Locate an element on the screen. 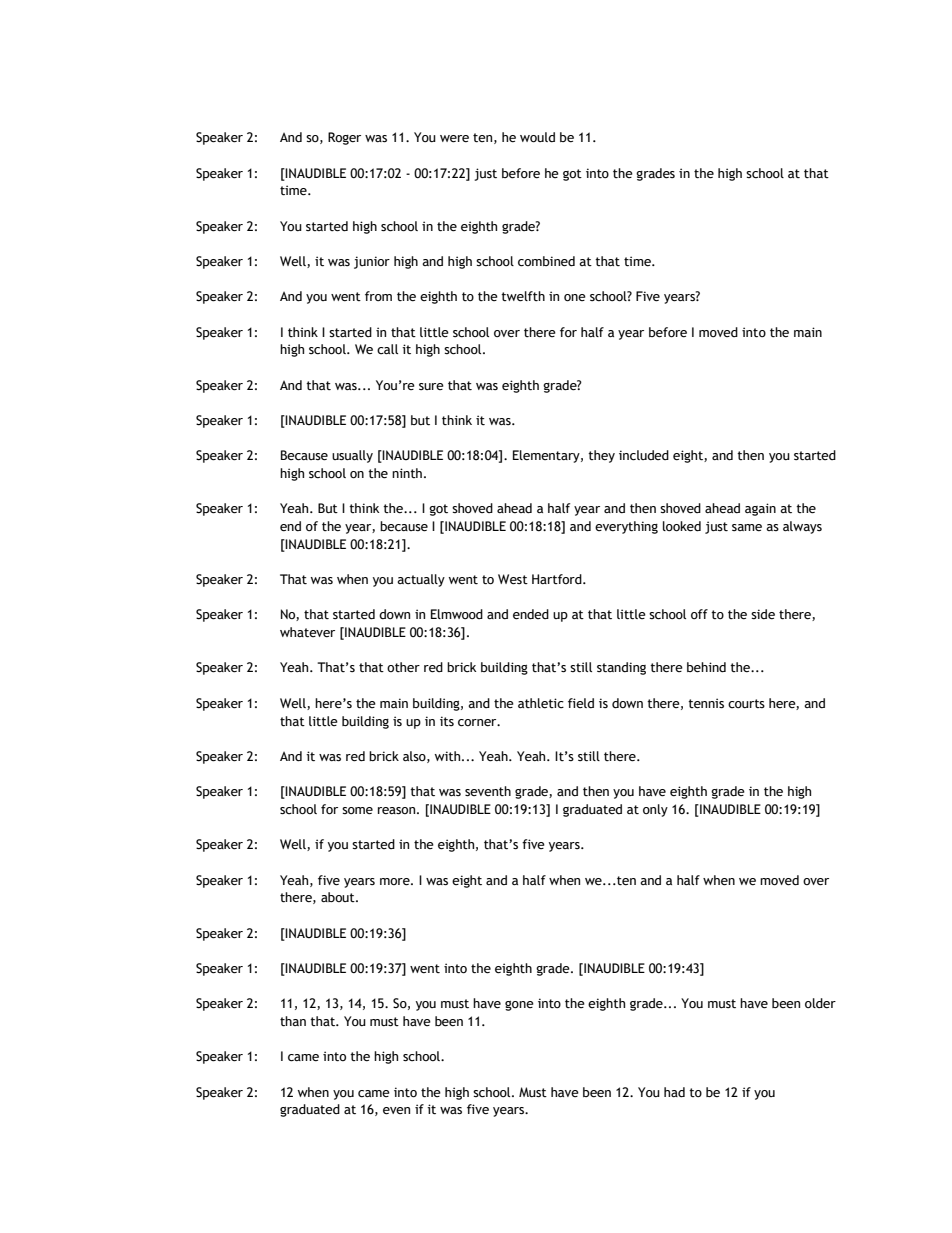 Image resolution: width=952 pixels, height=1233 pixels. gone is located at coordinates (519, 1006).
